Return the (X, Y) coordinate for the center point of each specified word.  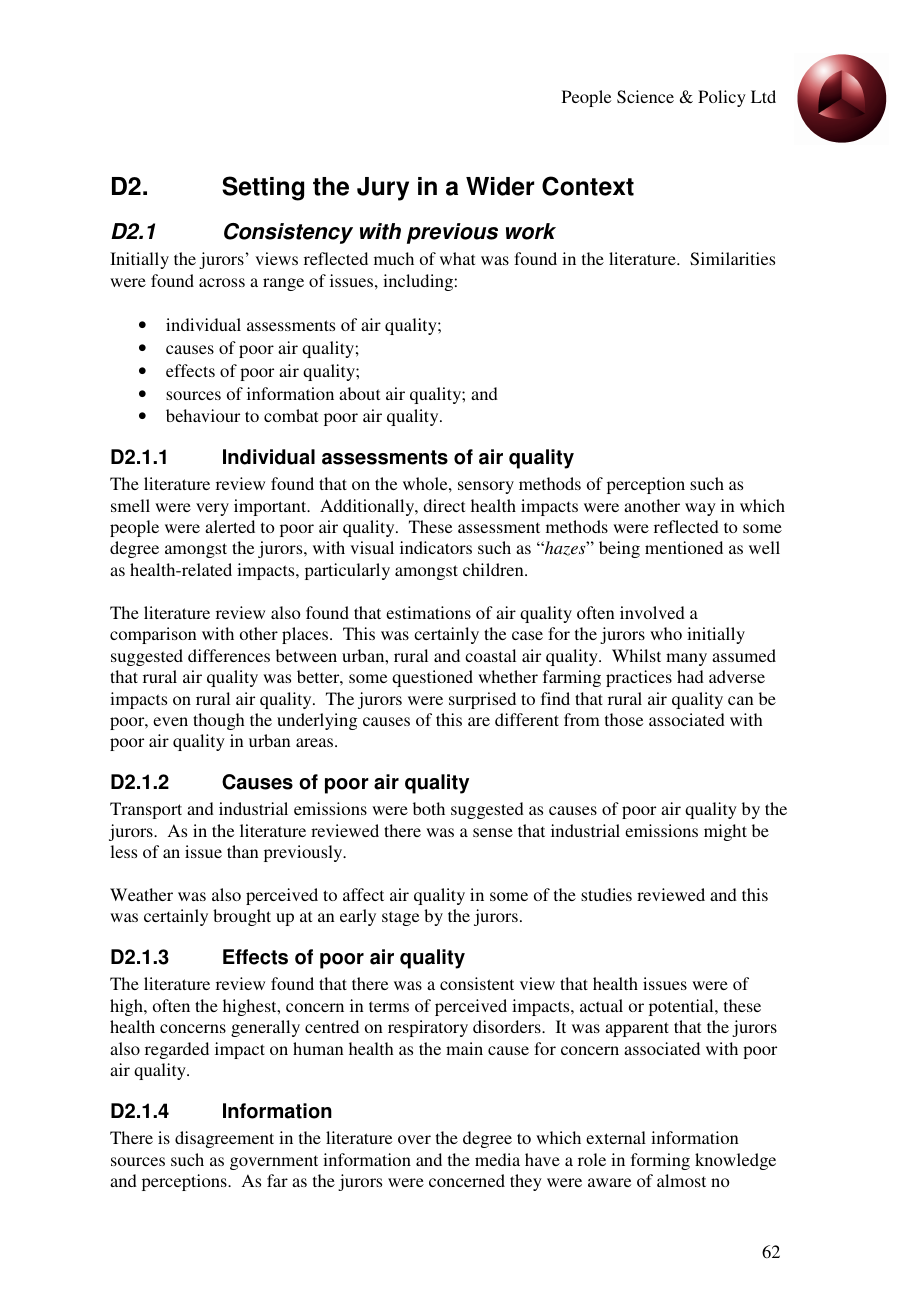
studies (606, 894)
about (359, 393)
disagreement (224, 1139)
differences (229, 655)
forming (660, 1161)
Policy (722, 98)
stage (400, 918)
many (686, 659)
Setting (263, 188)
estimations (428, 612)
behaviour (203, 415)
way (700, 509)
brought (242, 917)
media (497, 1159)
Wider (500, 186)
